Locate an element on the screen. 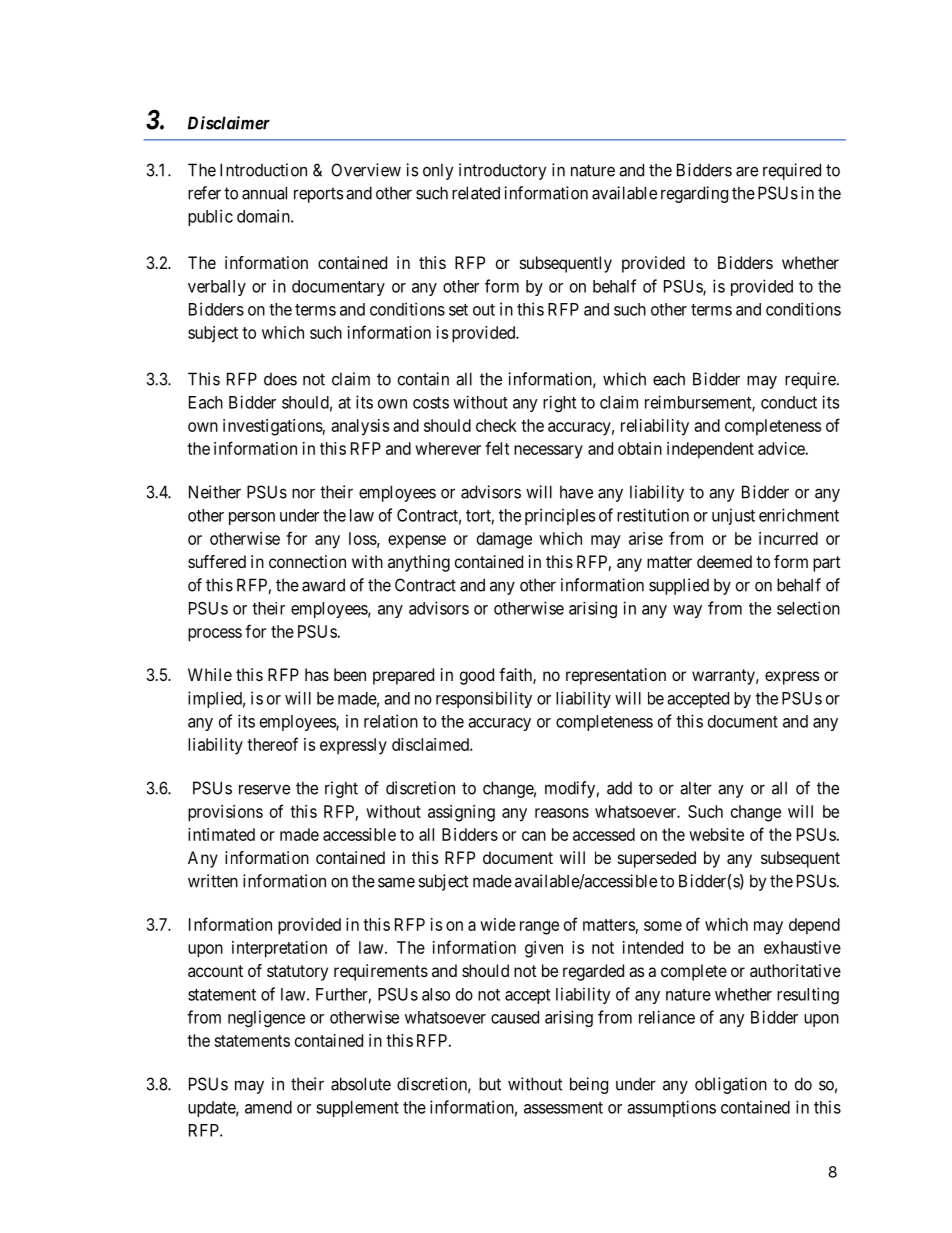 The width and height of the screenshot is (952, 1233). has is located at coordinates (317, 674).
